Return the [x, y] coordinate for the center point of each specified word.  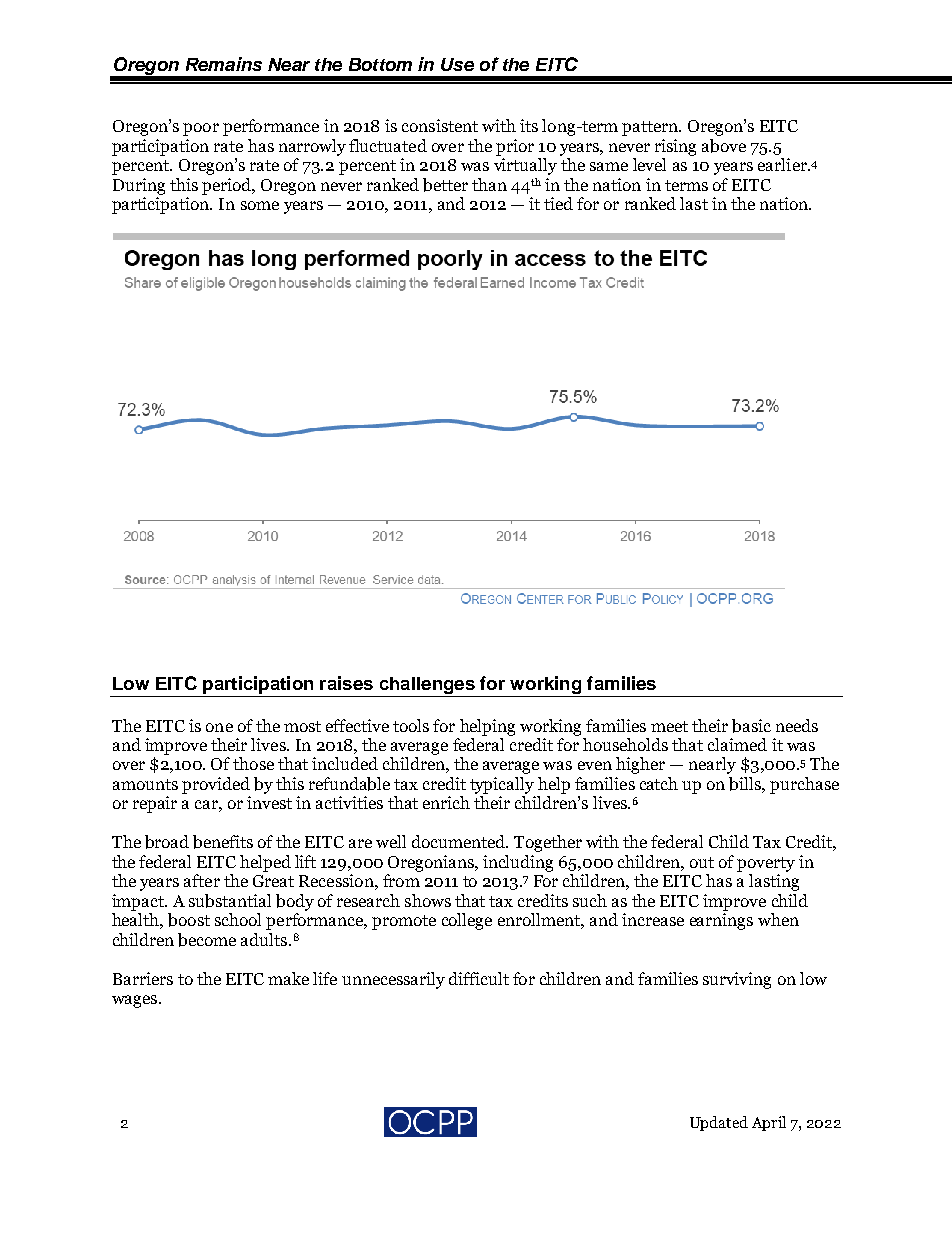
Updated [719, 1123]
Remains [224, 64]
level [649, 164]
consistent [440, 125]
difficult [479, 978]
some [260, 205]
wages [136, 1001]
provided [216, 785]
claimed [737, 744]
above [724, 146]
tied [558, 203]
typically [502, 785]
